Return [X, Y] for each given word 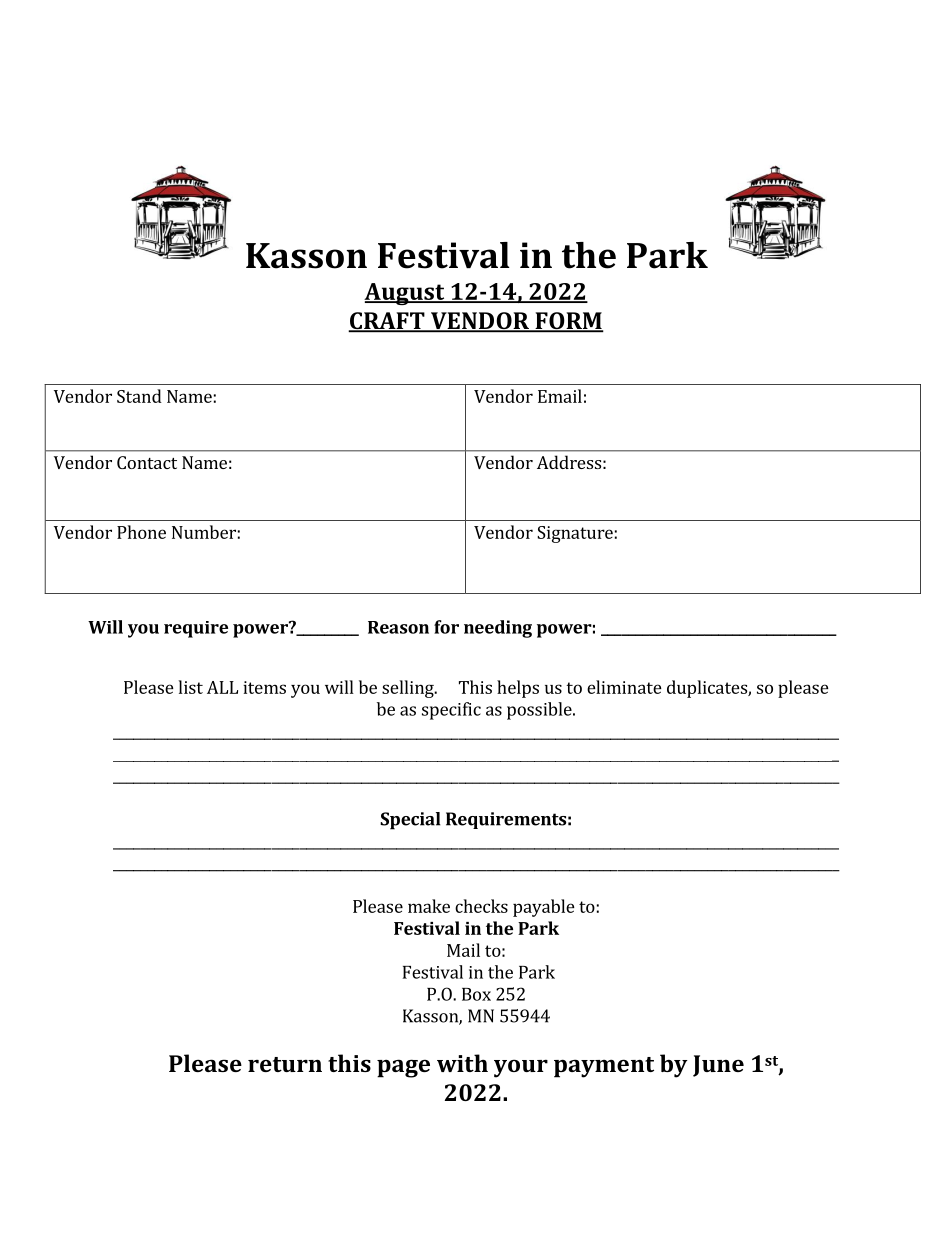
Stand [139, 396]
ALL [222, 687]
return [285, 1064]
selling [409, 689]
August [405, 294]
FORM [568, 322]
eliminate [624, 687]
